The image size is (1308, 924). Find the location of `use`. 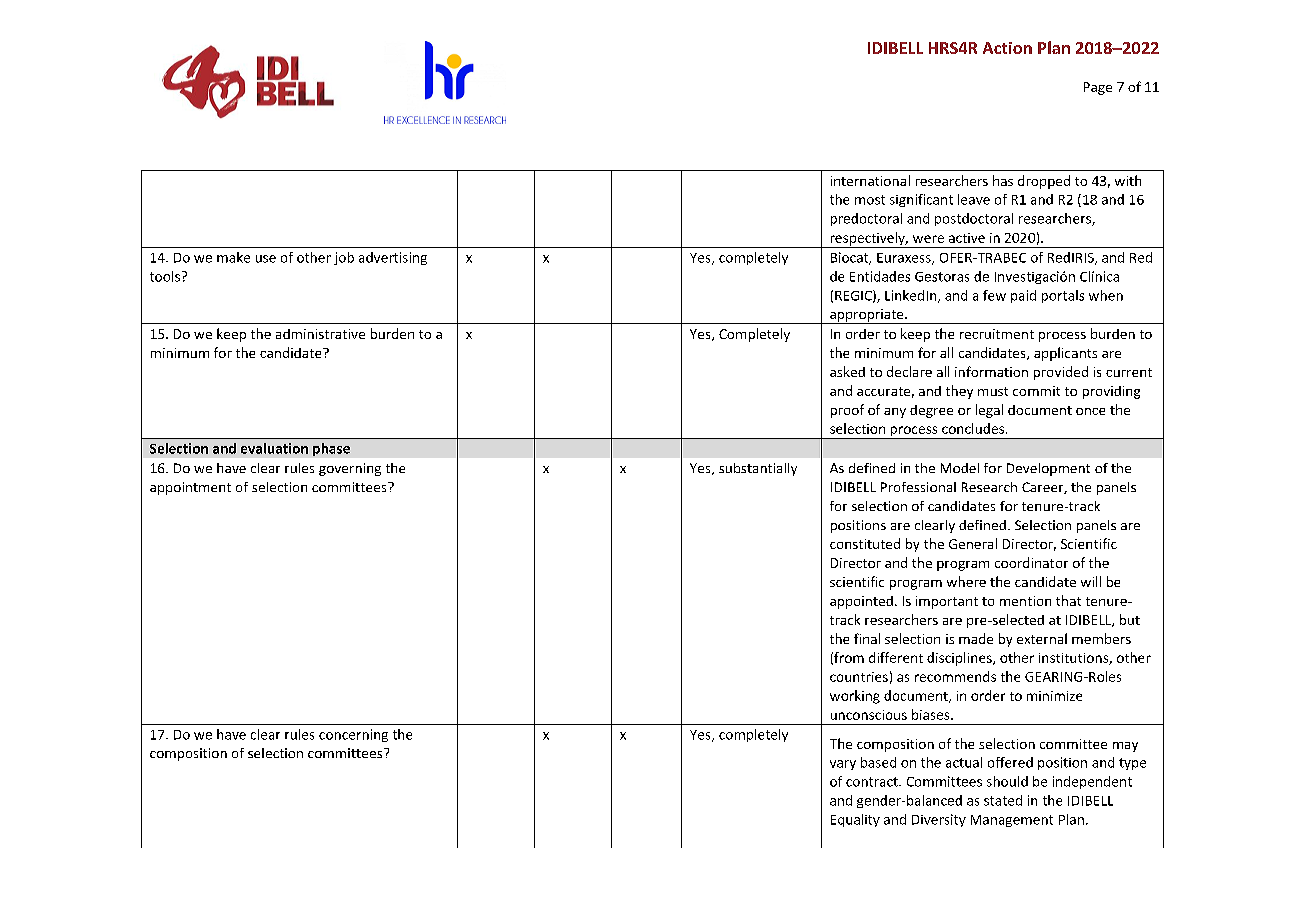

use is located at coordinates (266, 259).
